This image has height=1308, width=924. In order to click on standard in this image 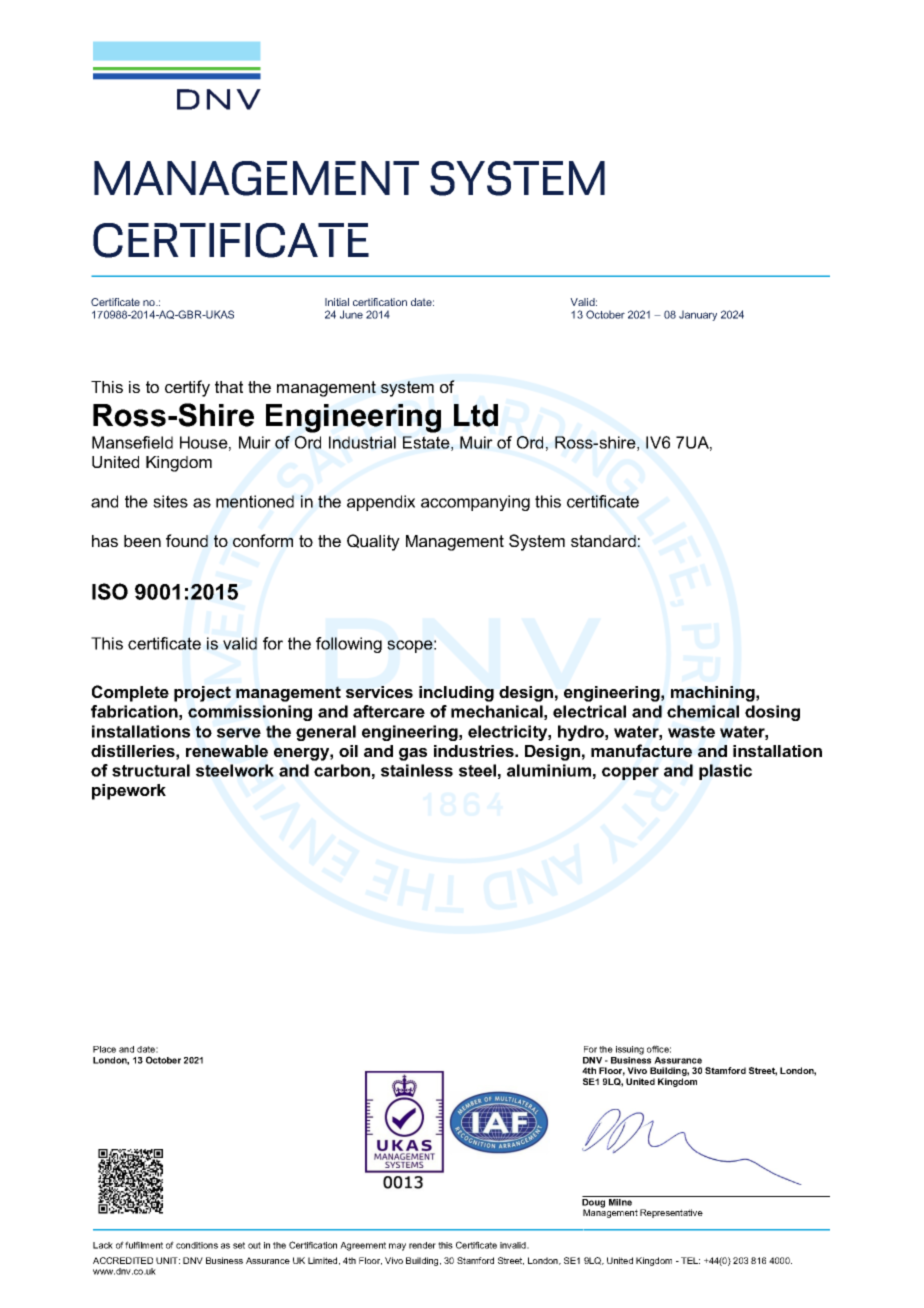, I will do `click(603, 541)`.
